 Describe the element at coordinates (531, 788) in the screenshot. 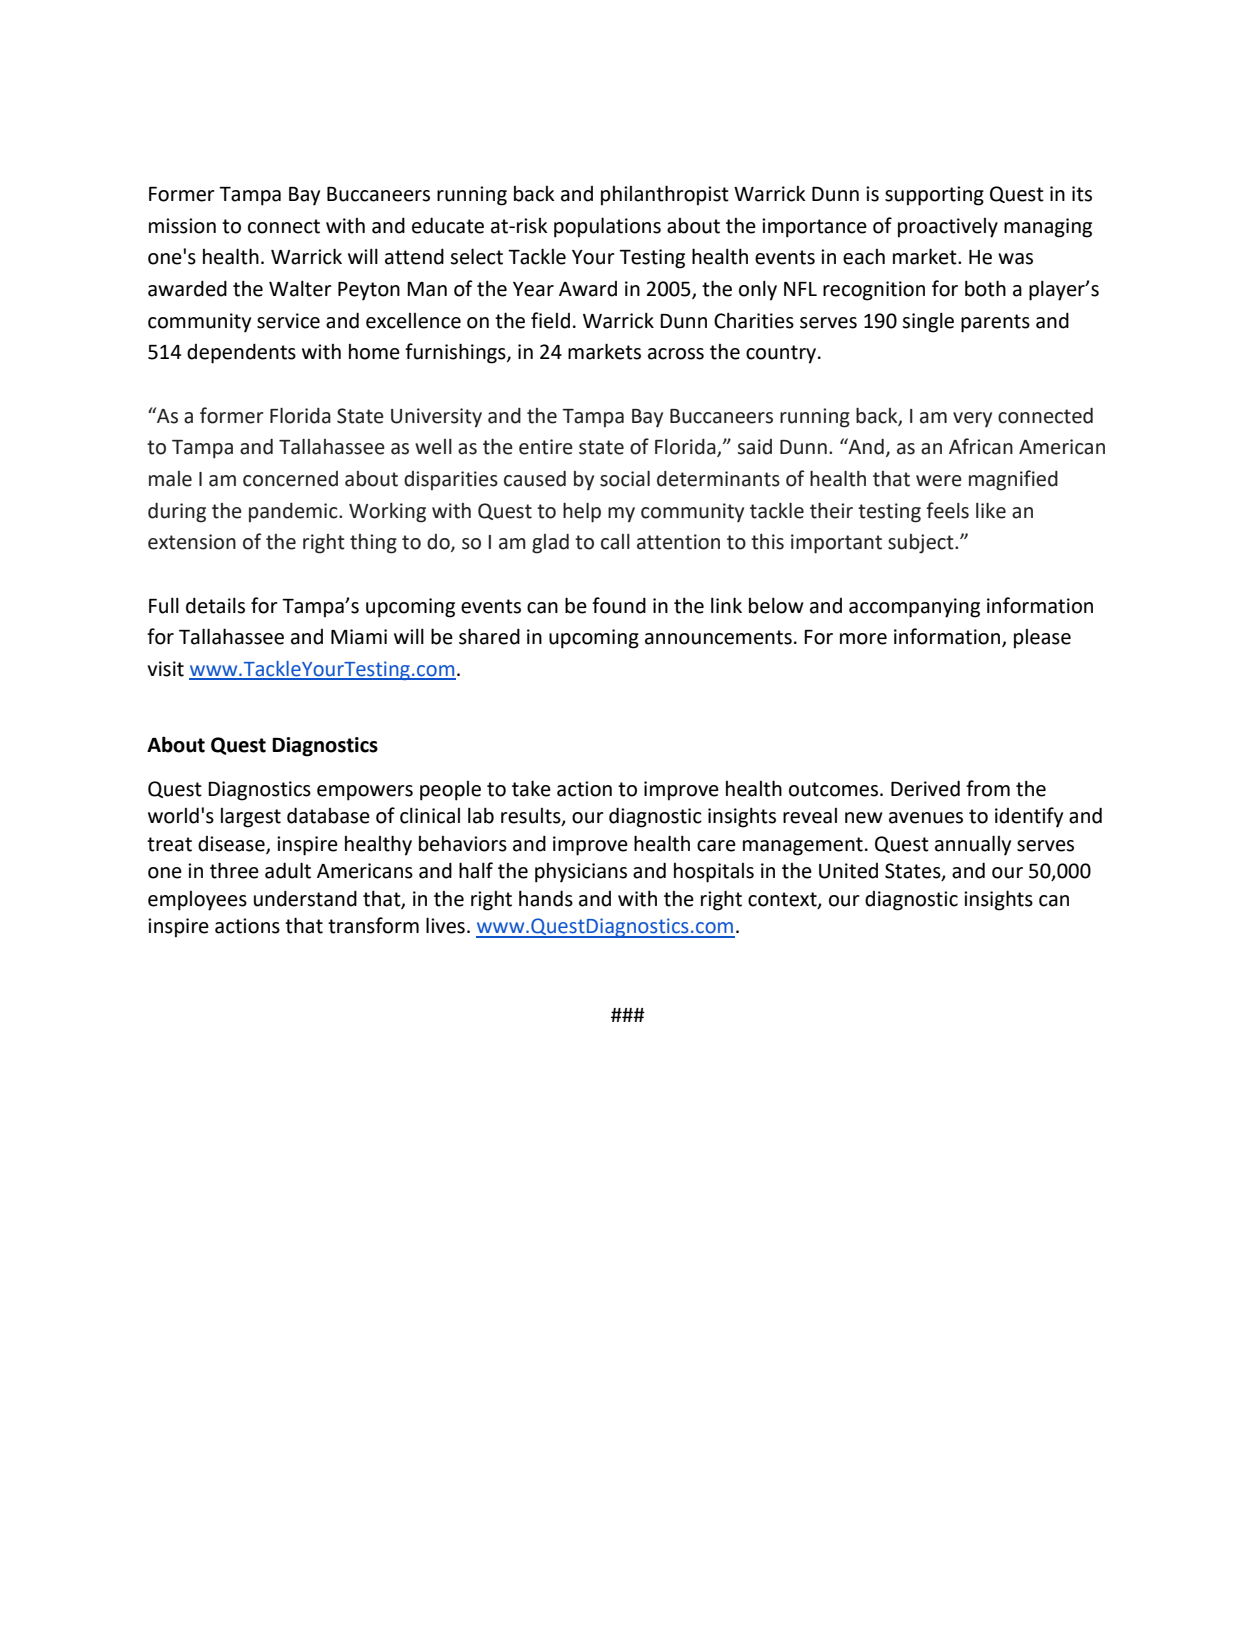

I see `take` at that location.
